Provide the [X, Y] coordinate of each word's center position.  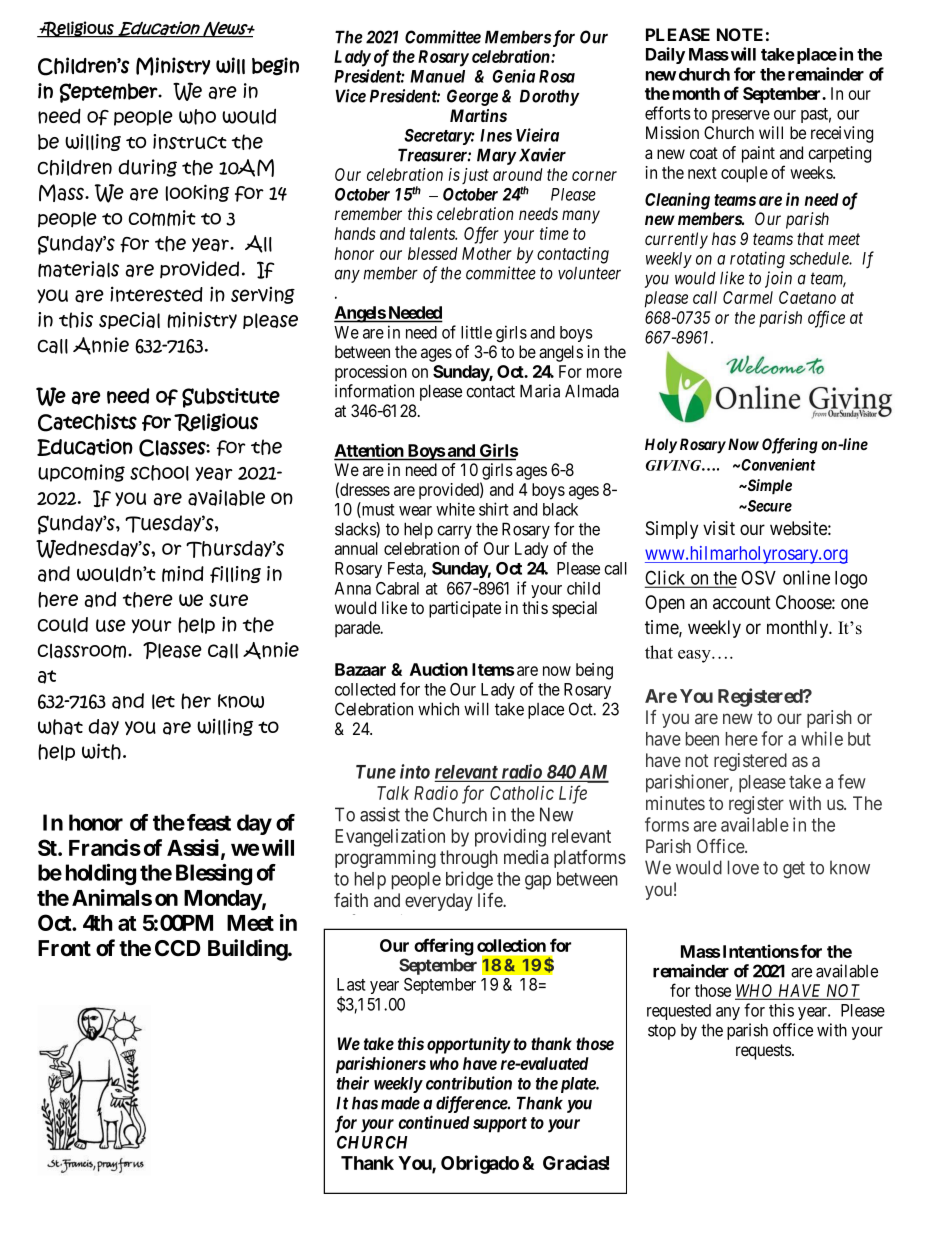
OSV [758, 577]
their [353, 1083]
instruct [190, 142]
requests [764, 1052]
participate [465, 609]
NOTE [740, 34]
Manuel [437, 76]
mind [183, 574]
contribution [469, 1083]
